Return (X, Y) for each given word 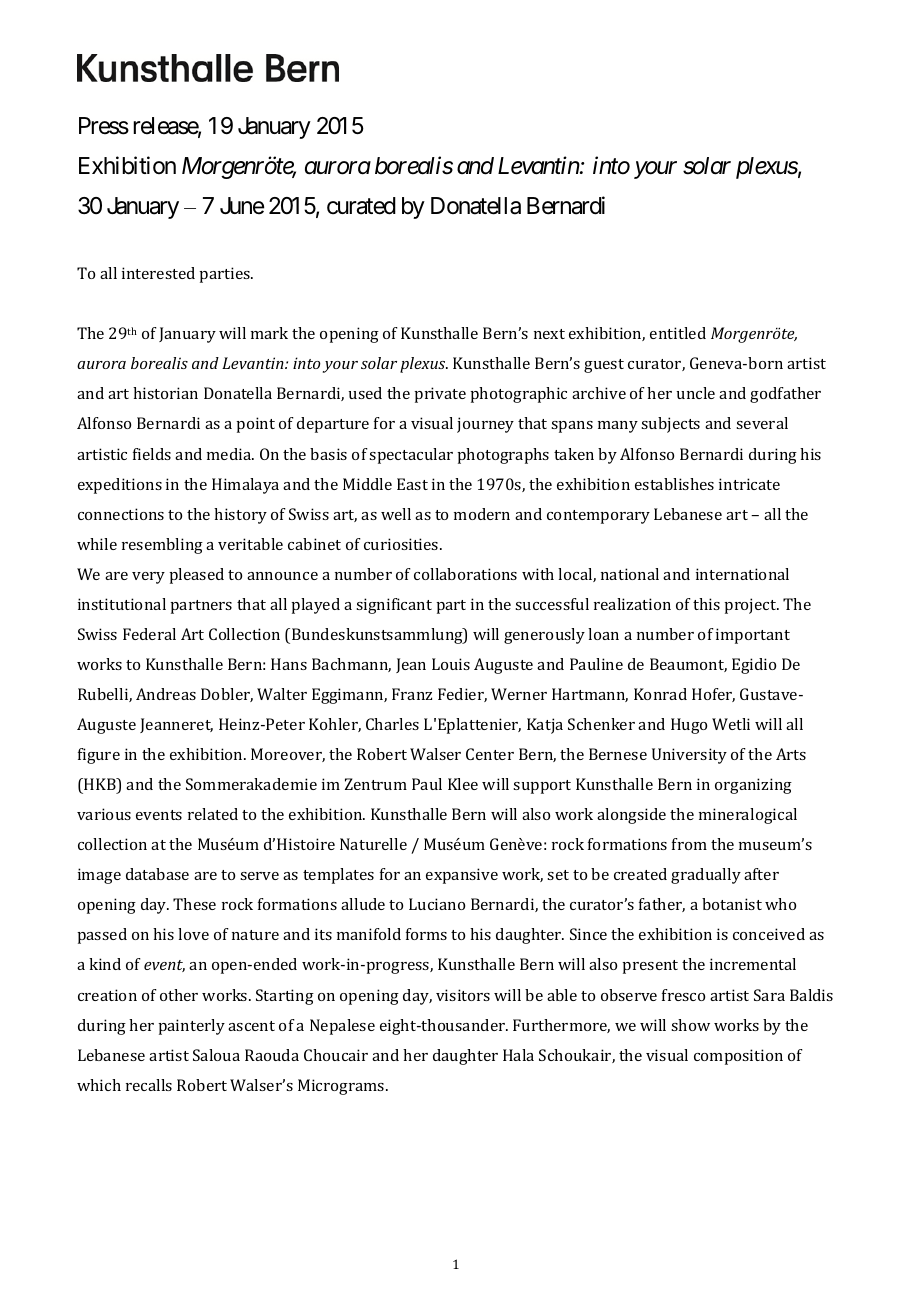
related (213, 814)
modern (482, 514)
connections (121, 514)
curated (361, 206)
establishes (674, 484)
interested (158, 273)
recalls (149, 1085)
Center (490, 754)
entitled (678, 333)
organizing (753, 786)
